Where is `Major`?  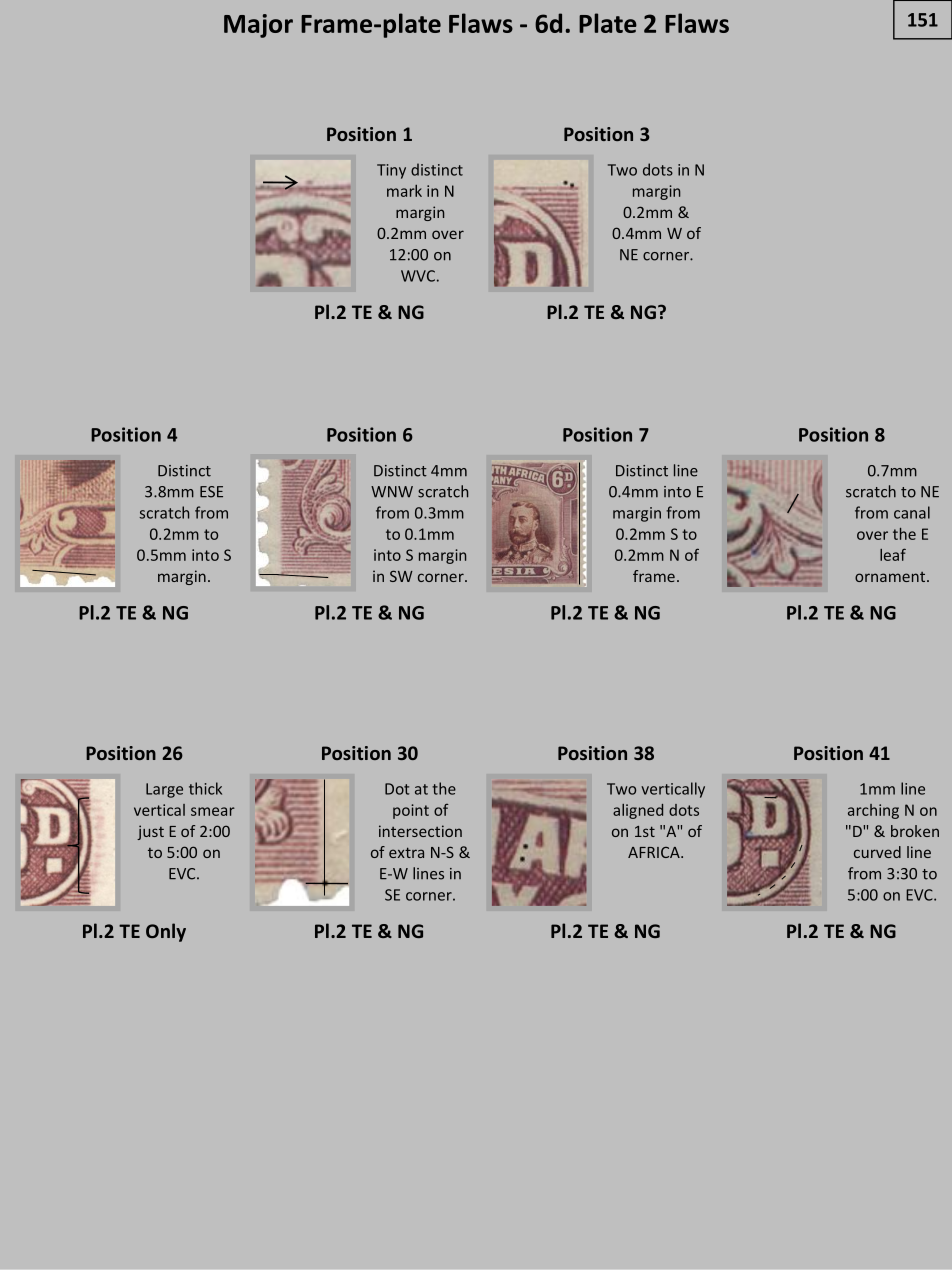 Major is located at coordinates (258, 26).
